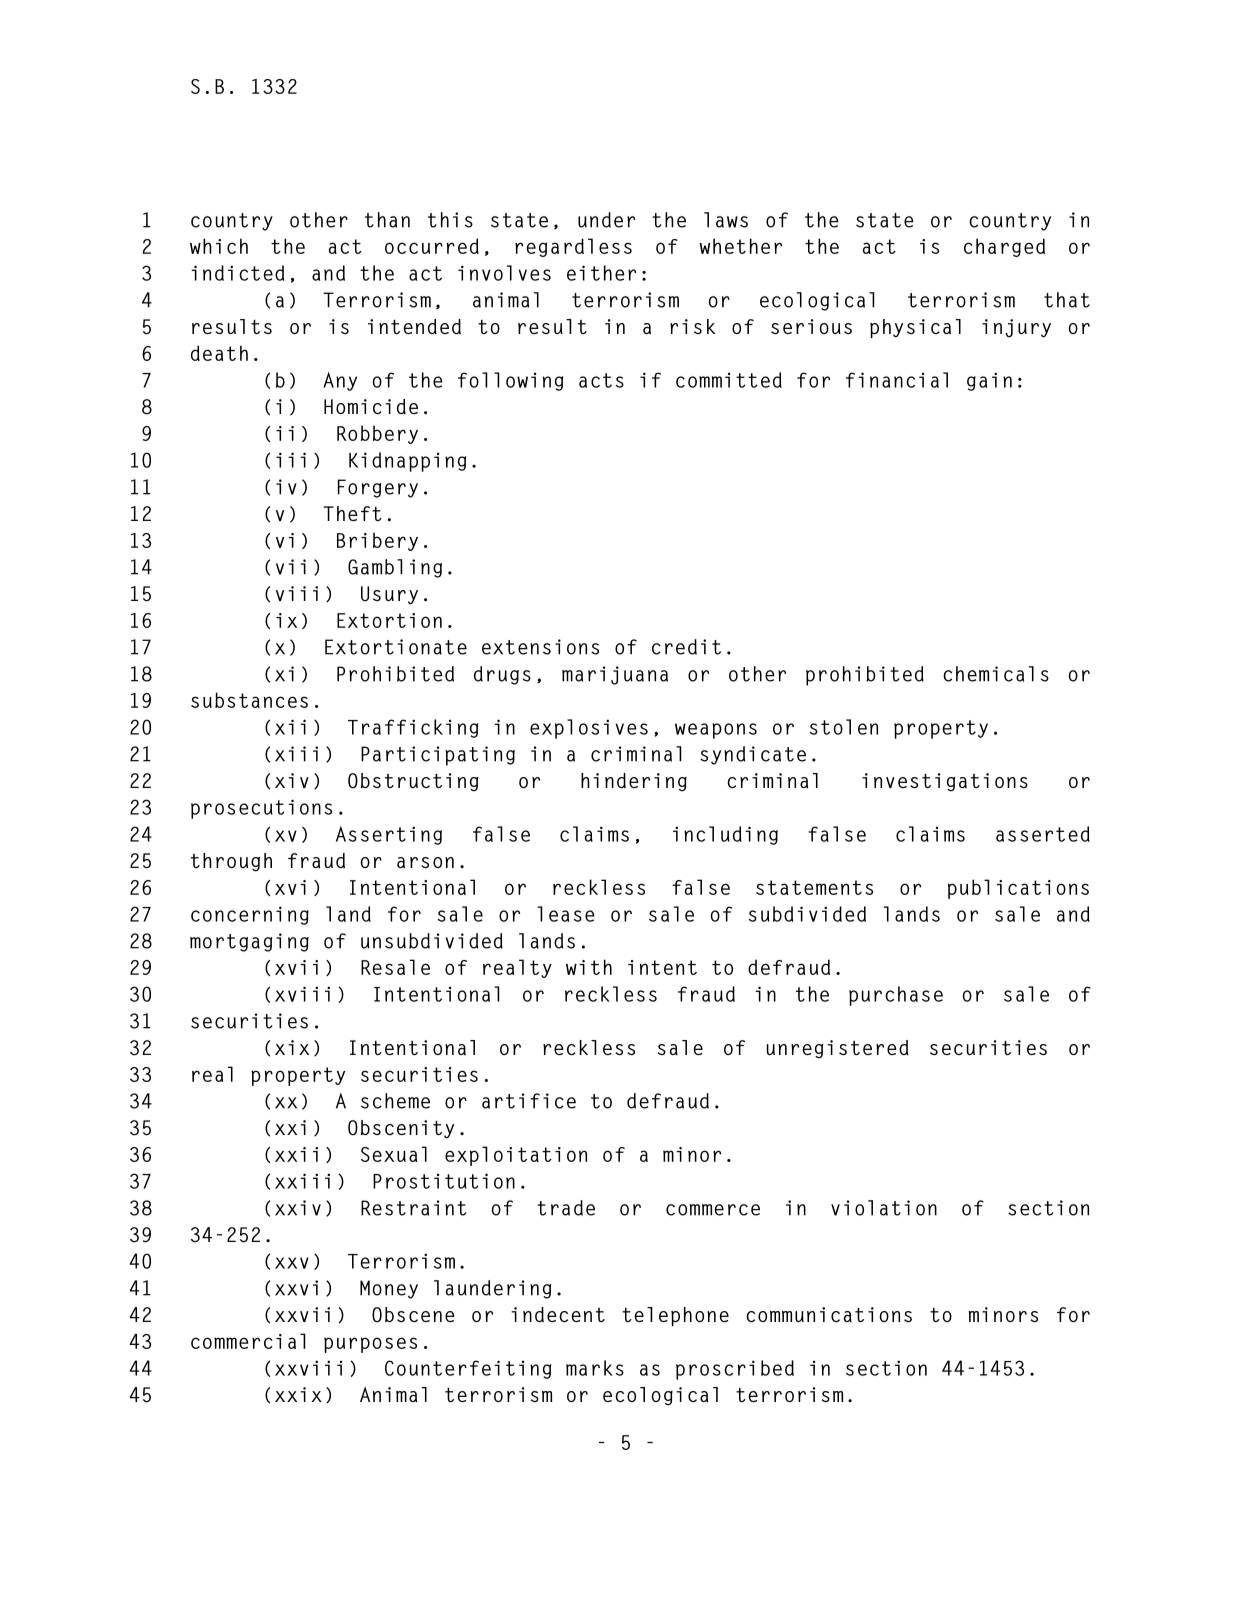 The height and width of the document is (1601, 1237). Describe the element at coordinates (389, 595) in the document. I see `Usury` at that location.
